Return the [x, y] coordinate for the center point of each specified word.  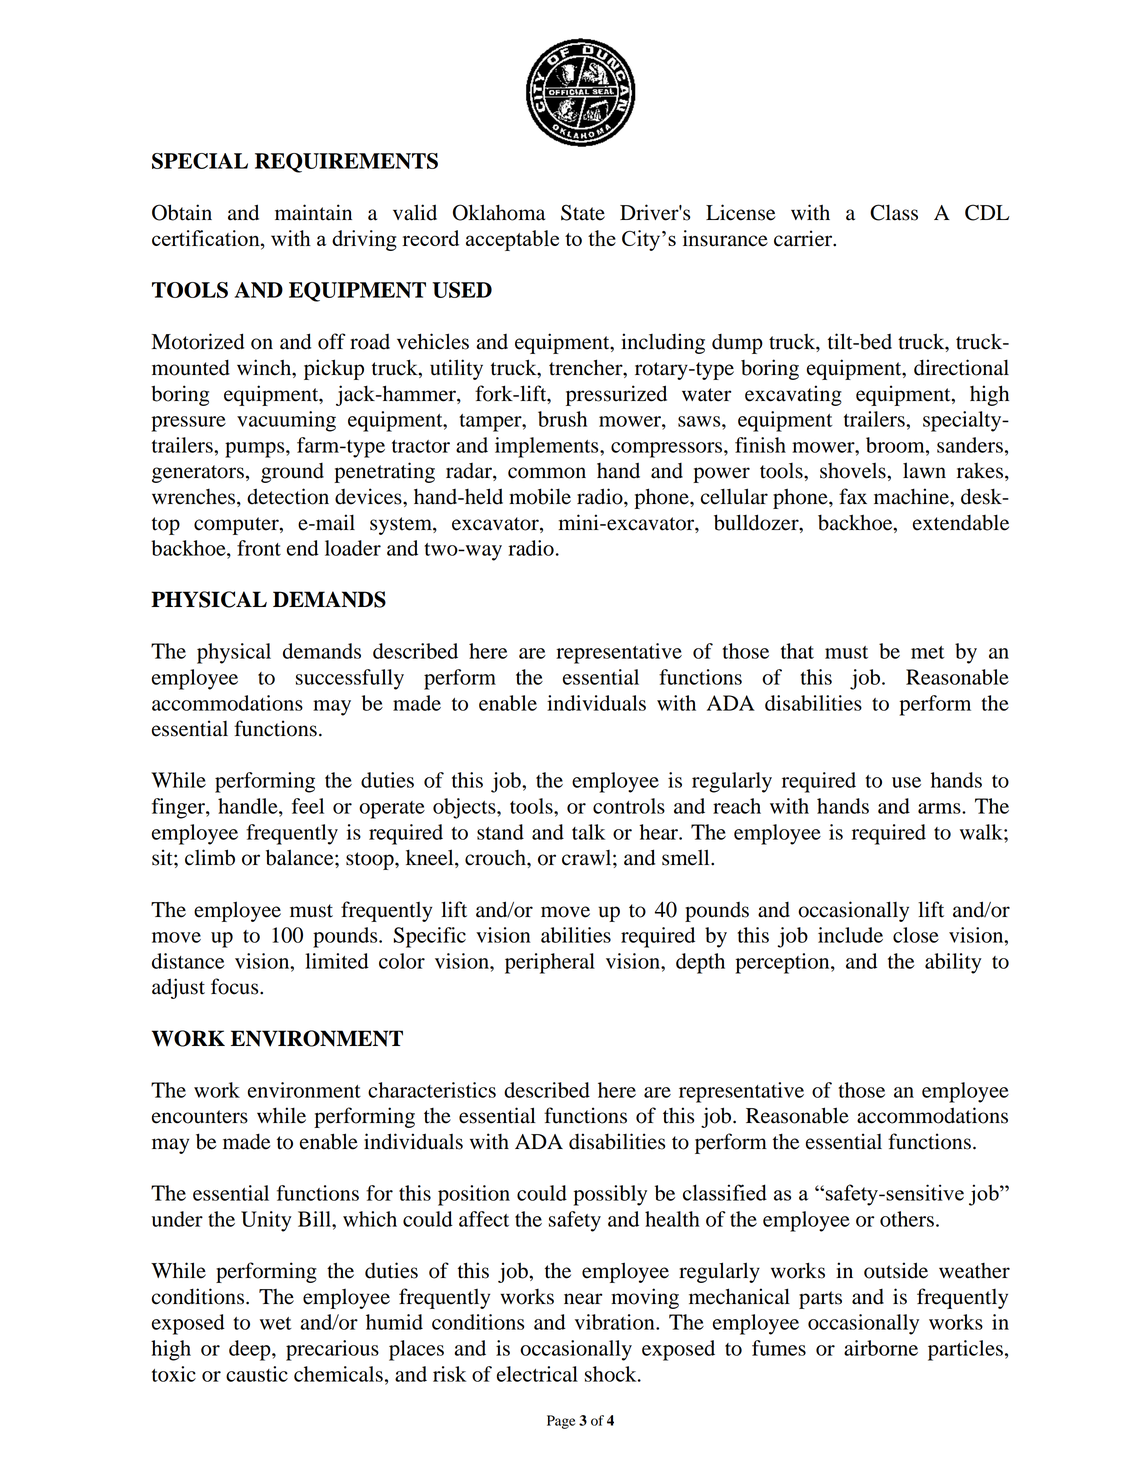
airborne [881, 1348]
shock [612, 1374]
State [583, 212]
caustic [257, 1374]
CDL [987, 212]
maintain [313, 212]
